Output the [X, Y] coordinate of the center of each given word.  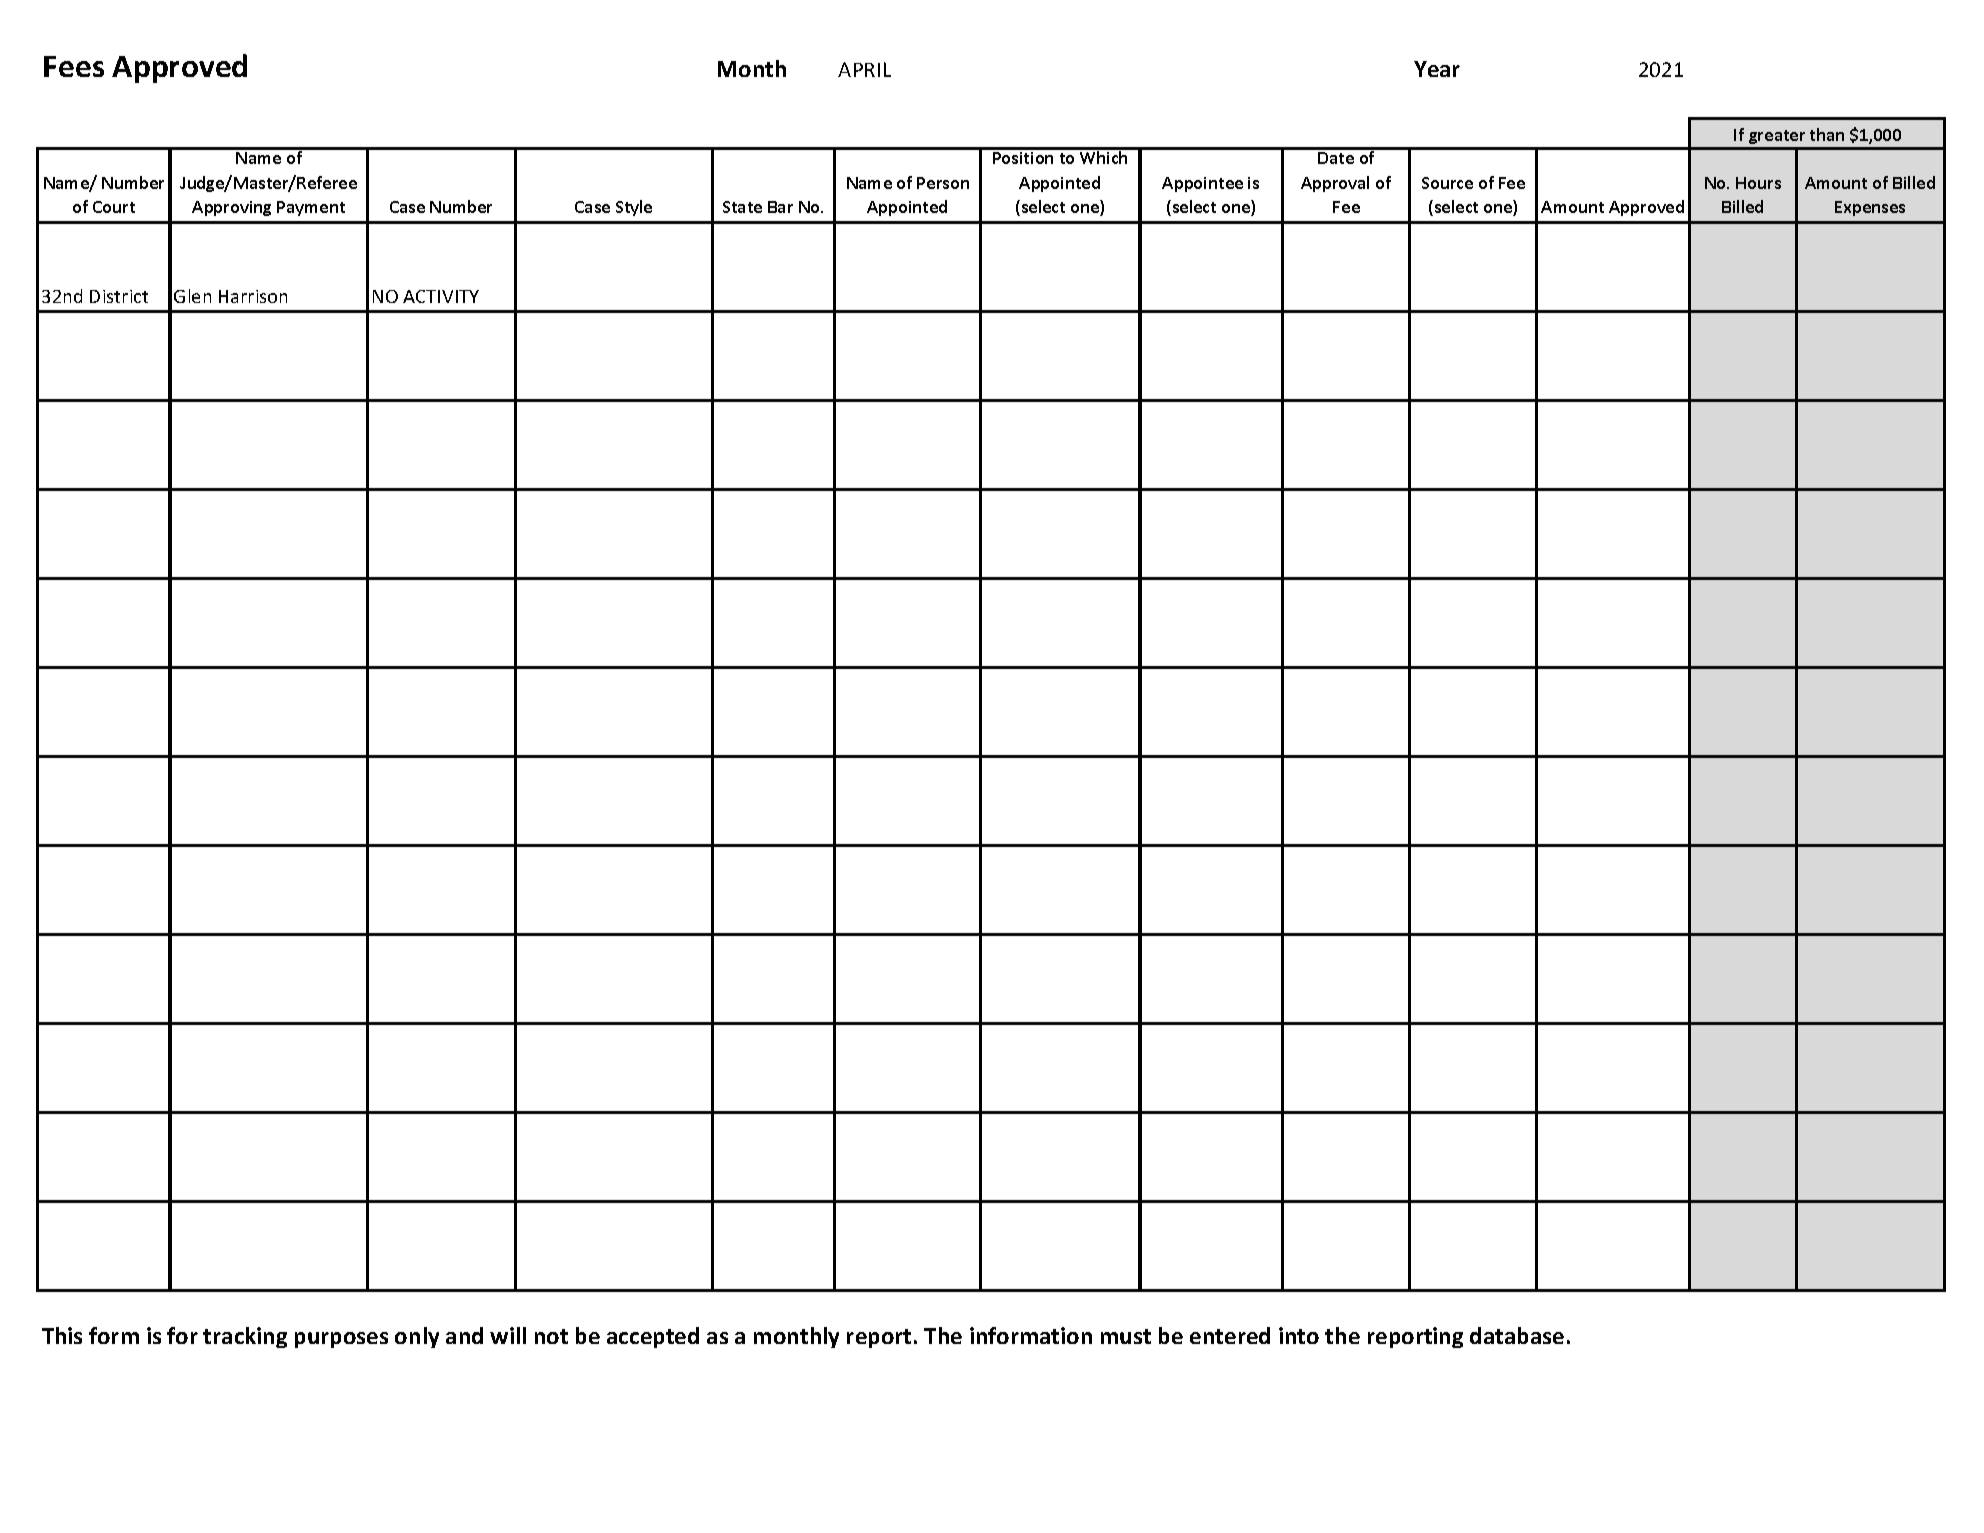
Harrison [253, 296]
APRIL [864, 69]
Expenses [1870, 208]
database [1517, 1335]
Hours [1758, 183]
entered [1230, 1335]
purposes [341, 1340]
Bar [780, 207]
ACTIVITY [441, 296]
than [1827, 134]
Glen [192, 296]
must [1126, 1336]
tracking [245, 1337]
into [1299, 1335]
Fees [74, 66]
